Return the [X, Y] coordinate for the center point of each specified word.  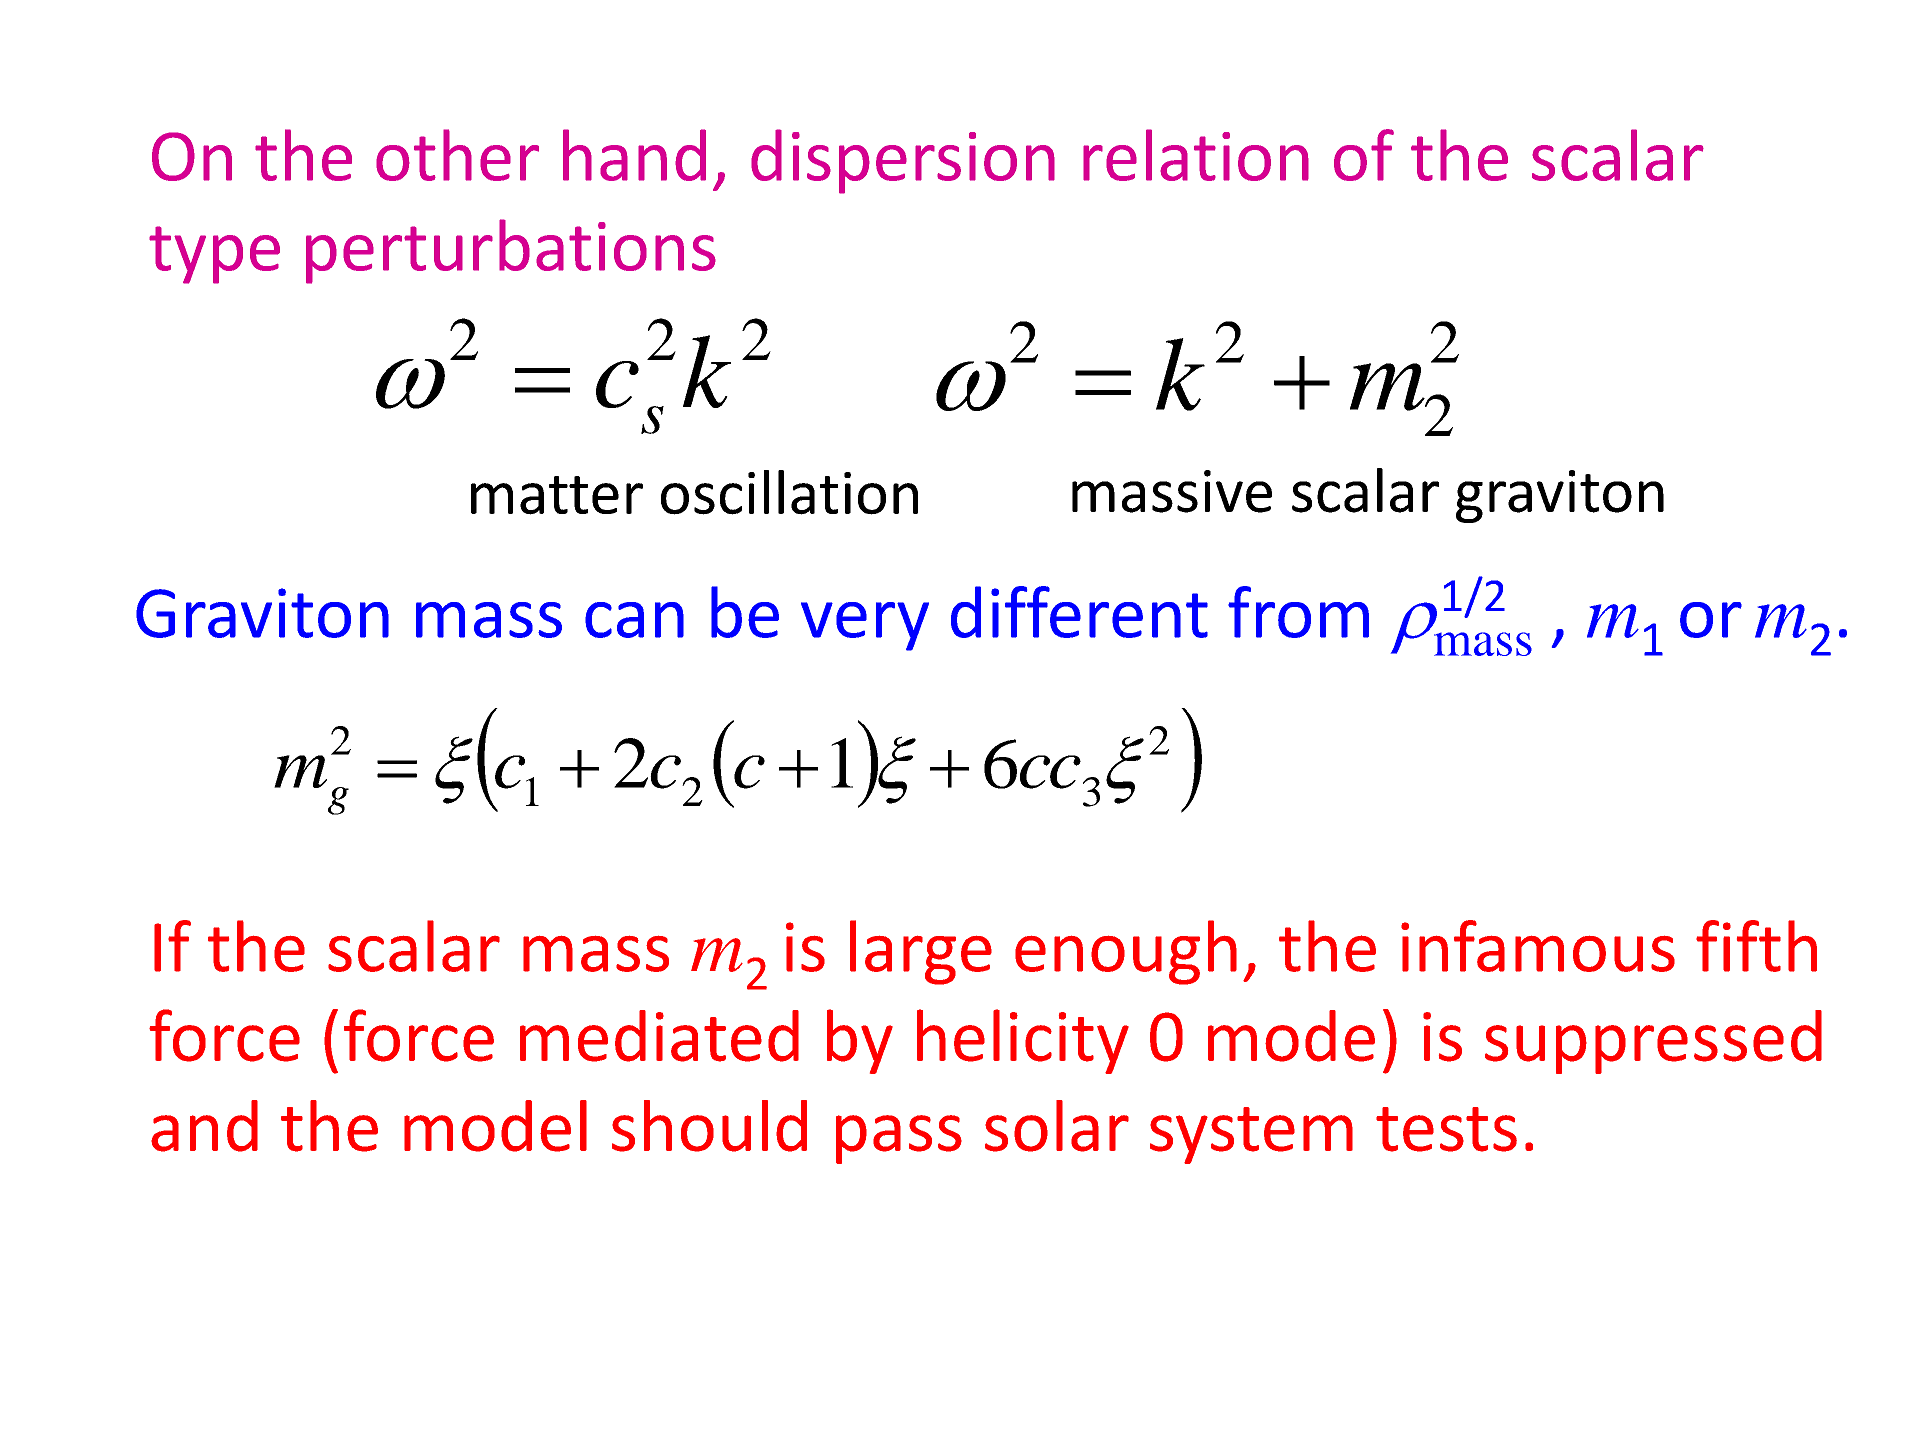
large [921, 952]
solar [1057, 1126]
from [1298, 612]
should [709, 1126]
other [457, 155]
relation [1196, 155]
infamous [1538, 946]
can [634, 620]
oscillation [789, 492]
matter [557, 495]
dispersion [903, 161]
